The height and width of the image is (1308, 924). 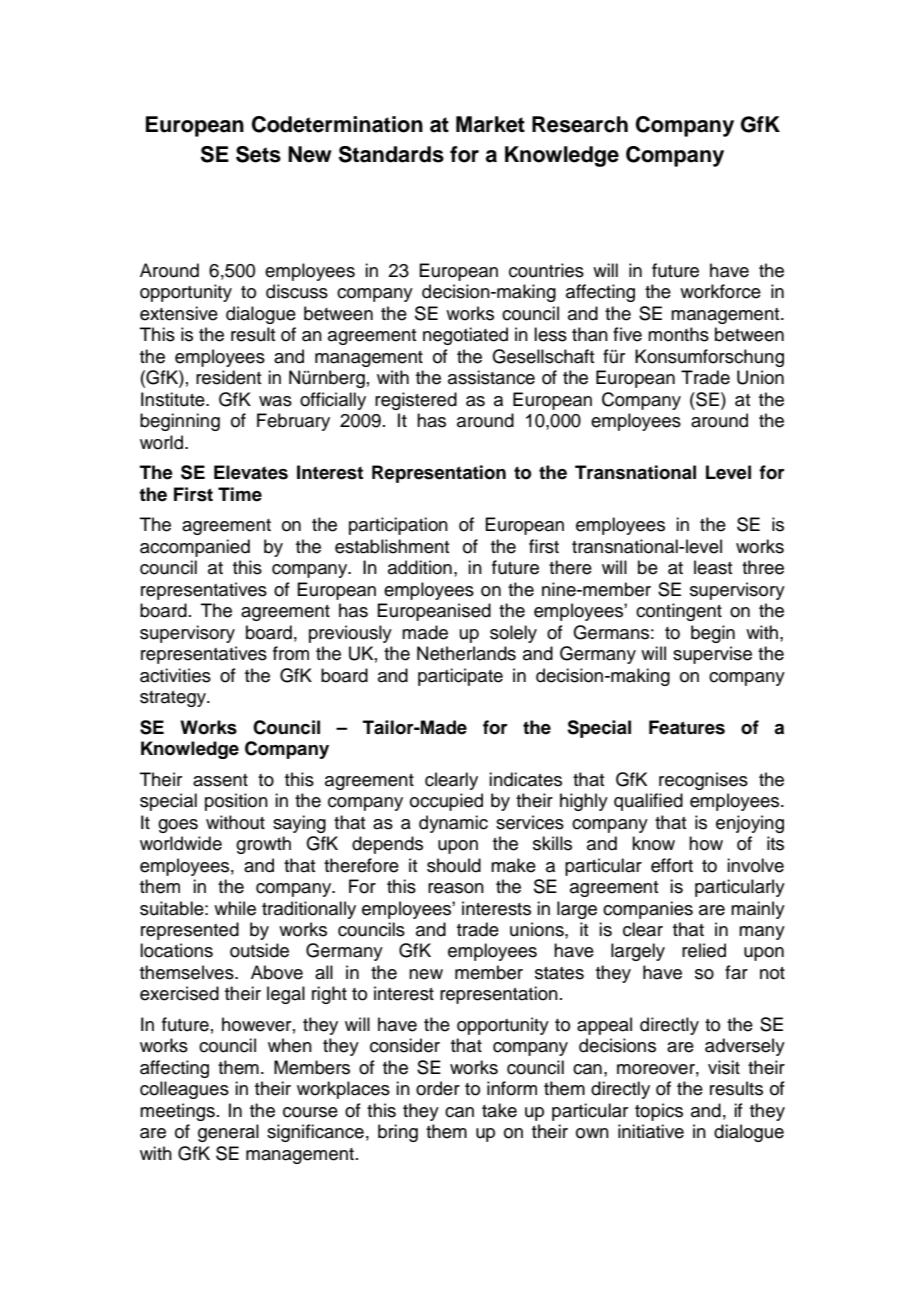 I want to click on occupied, so click(x=446, y=802).
